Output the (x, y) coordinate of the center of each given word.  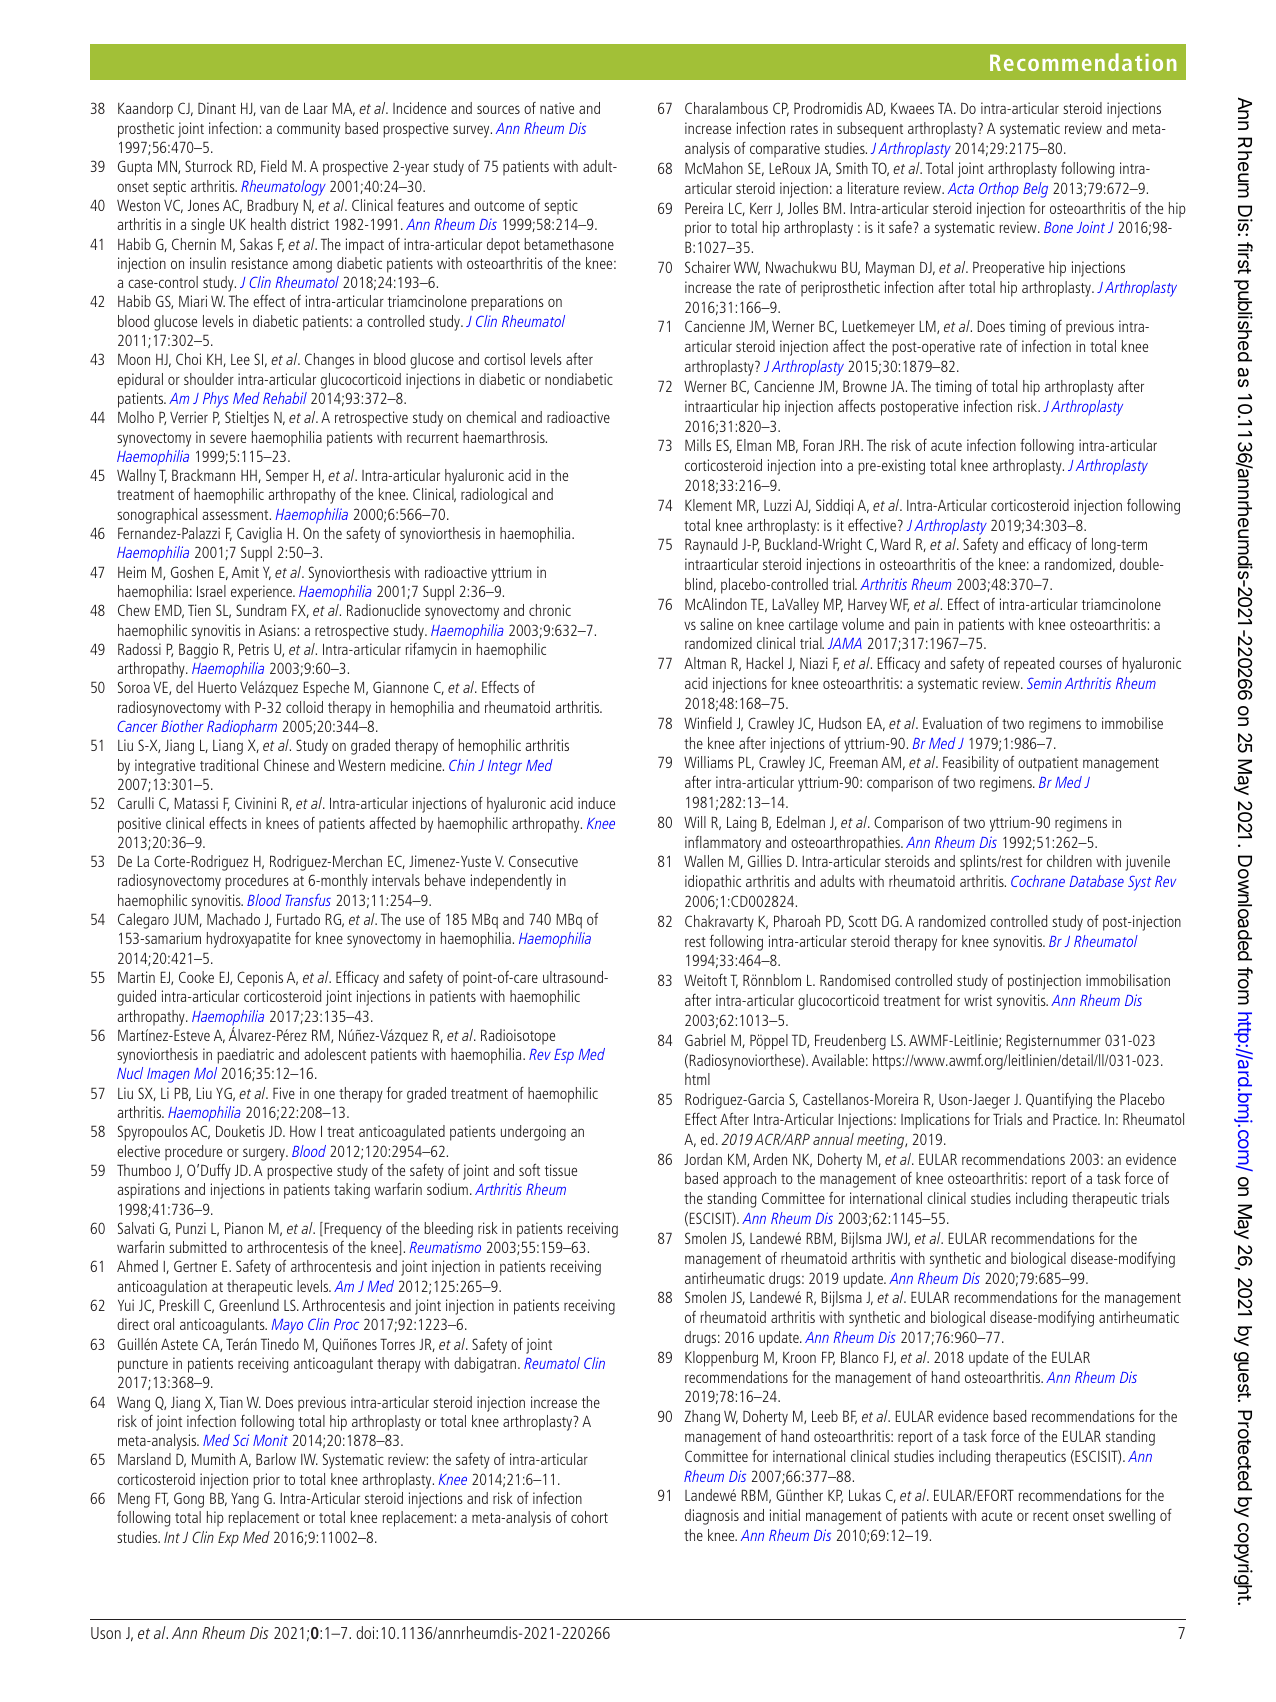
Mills (698, 445)
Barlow (276, 1459)
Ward (895, 544)
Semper (287, 477)
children (1069, 861)
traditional (229, 765)
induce (596, 803)
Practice (1076, 1119)
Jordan (703, 1159)
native (557, 108)
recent (1051, 1516)
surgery (265, 1154)
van (270, 109)
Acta (961, 188)
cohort (589, 1517)
